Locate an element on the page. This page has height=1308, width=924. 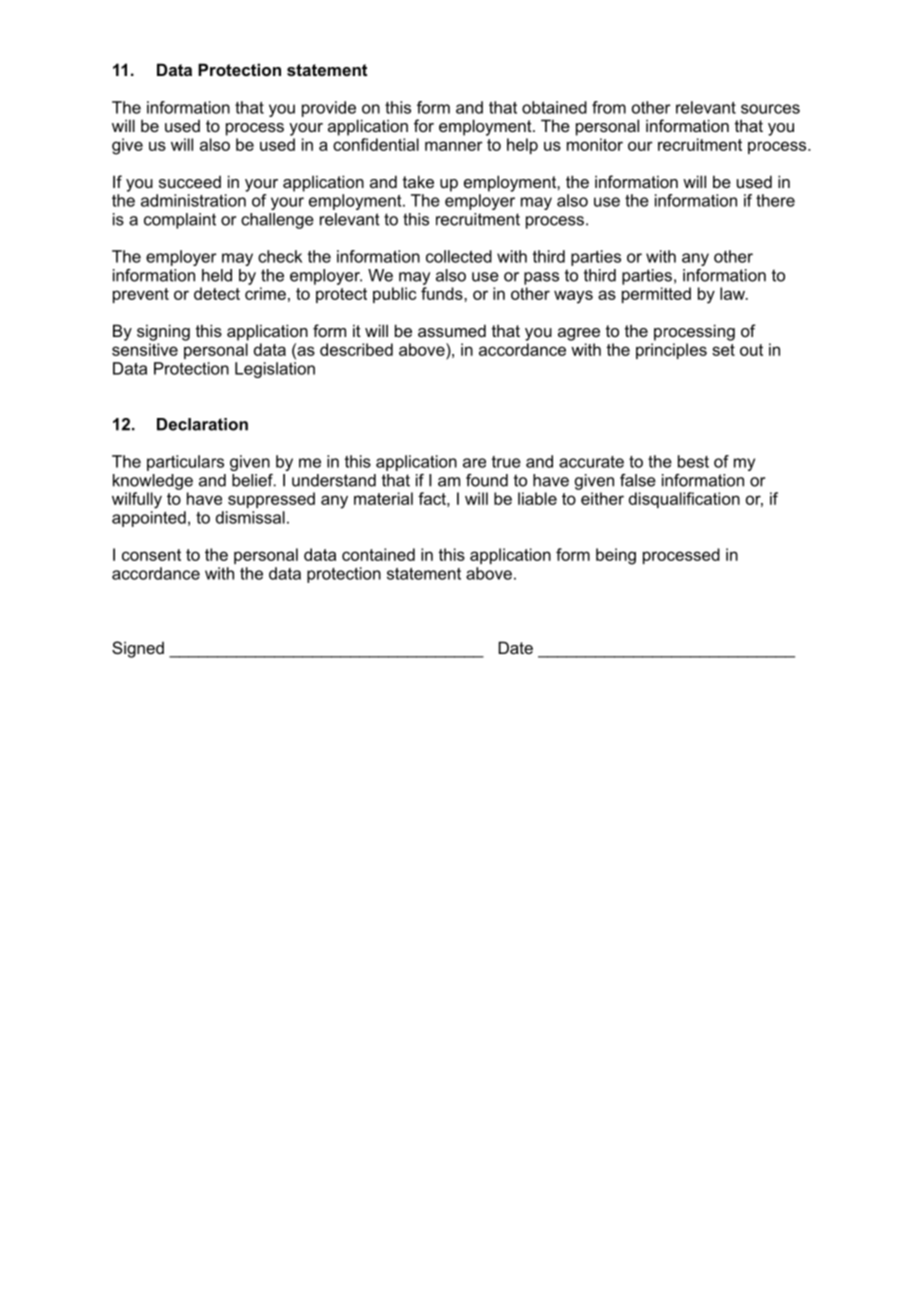
held is located at coordinates (217, 275).
